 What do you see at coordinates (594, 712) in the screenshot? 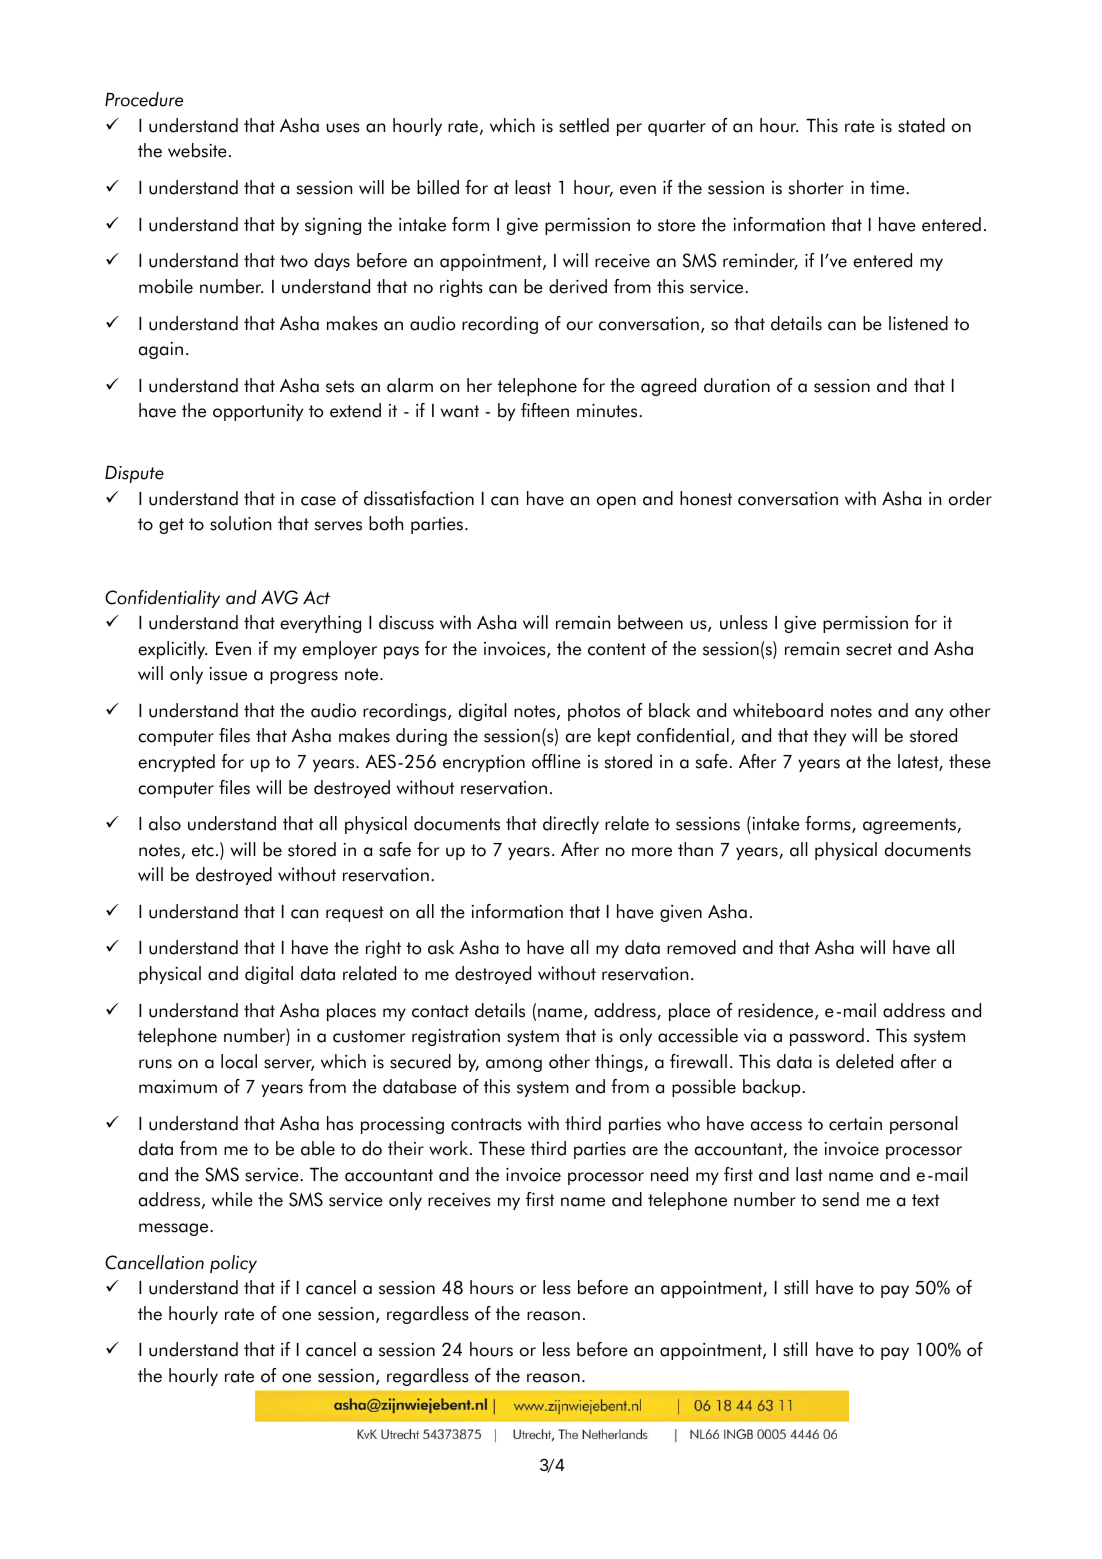
I see `photos` at bounding box center [594, 712].
